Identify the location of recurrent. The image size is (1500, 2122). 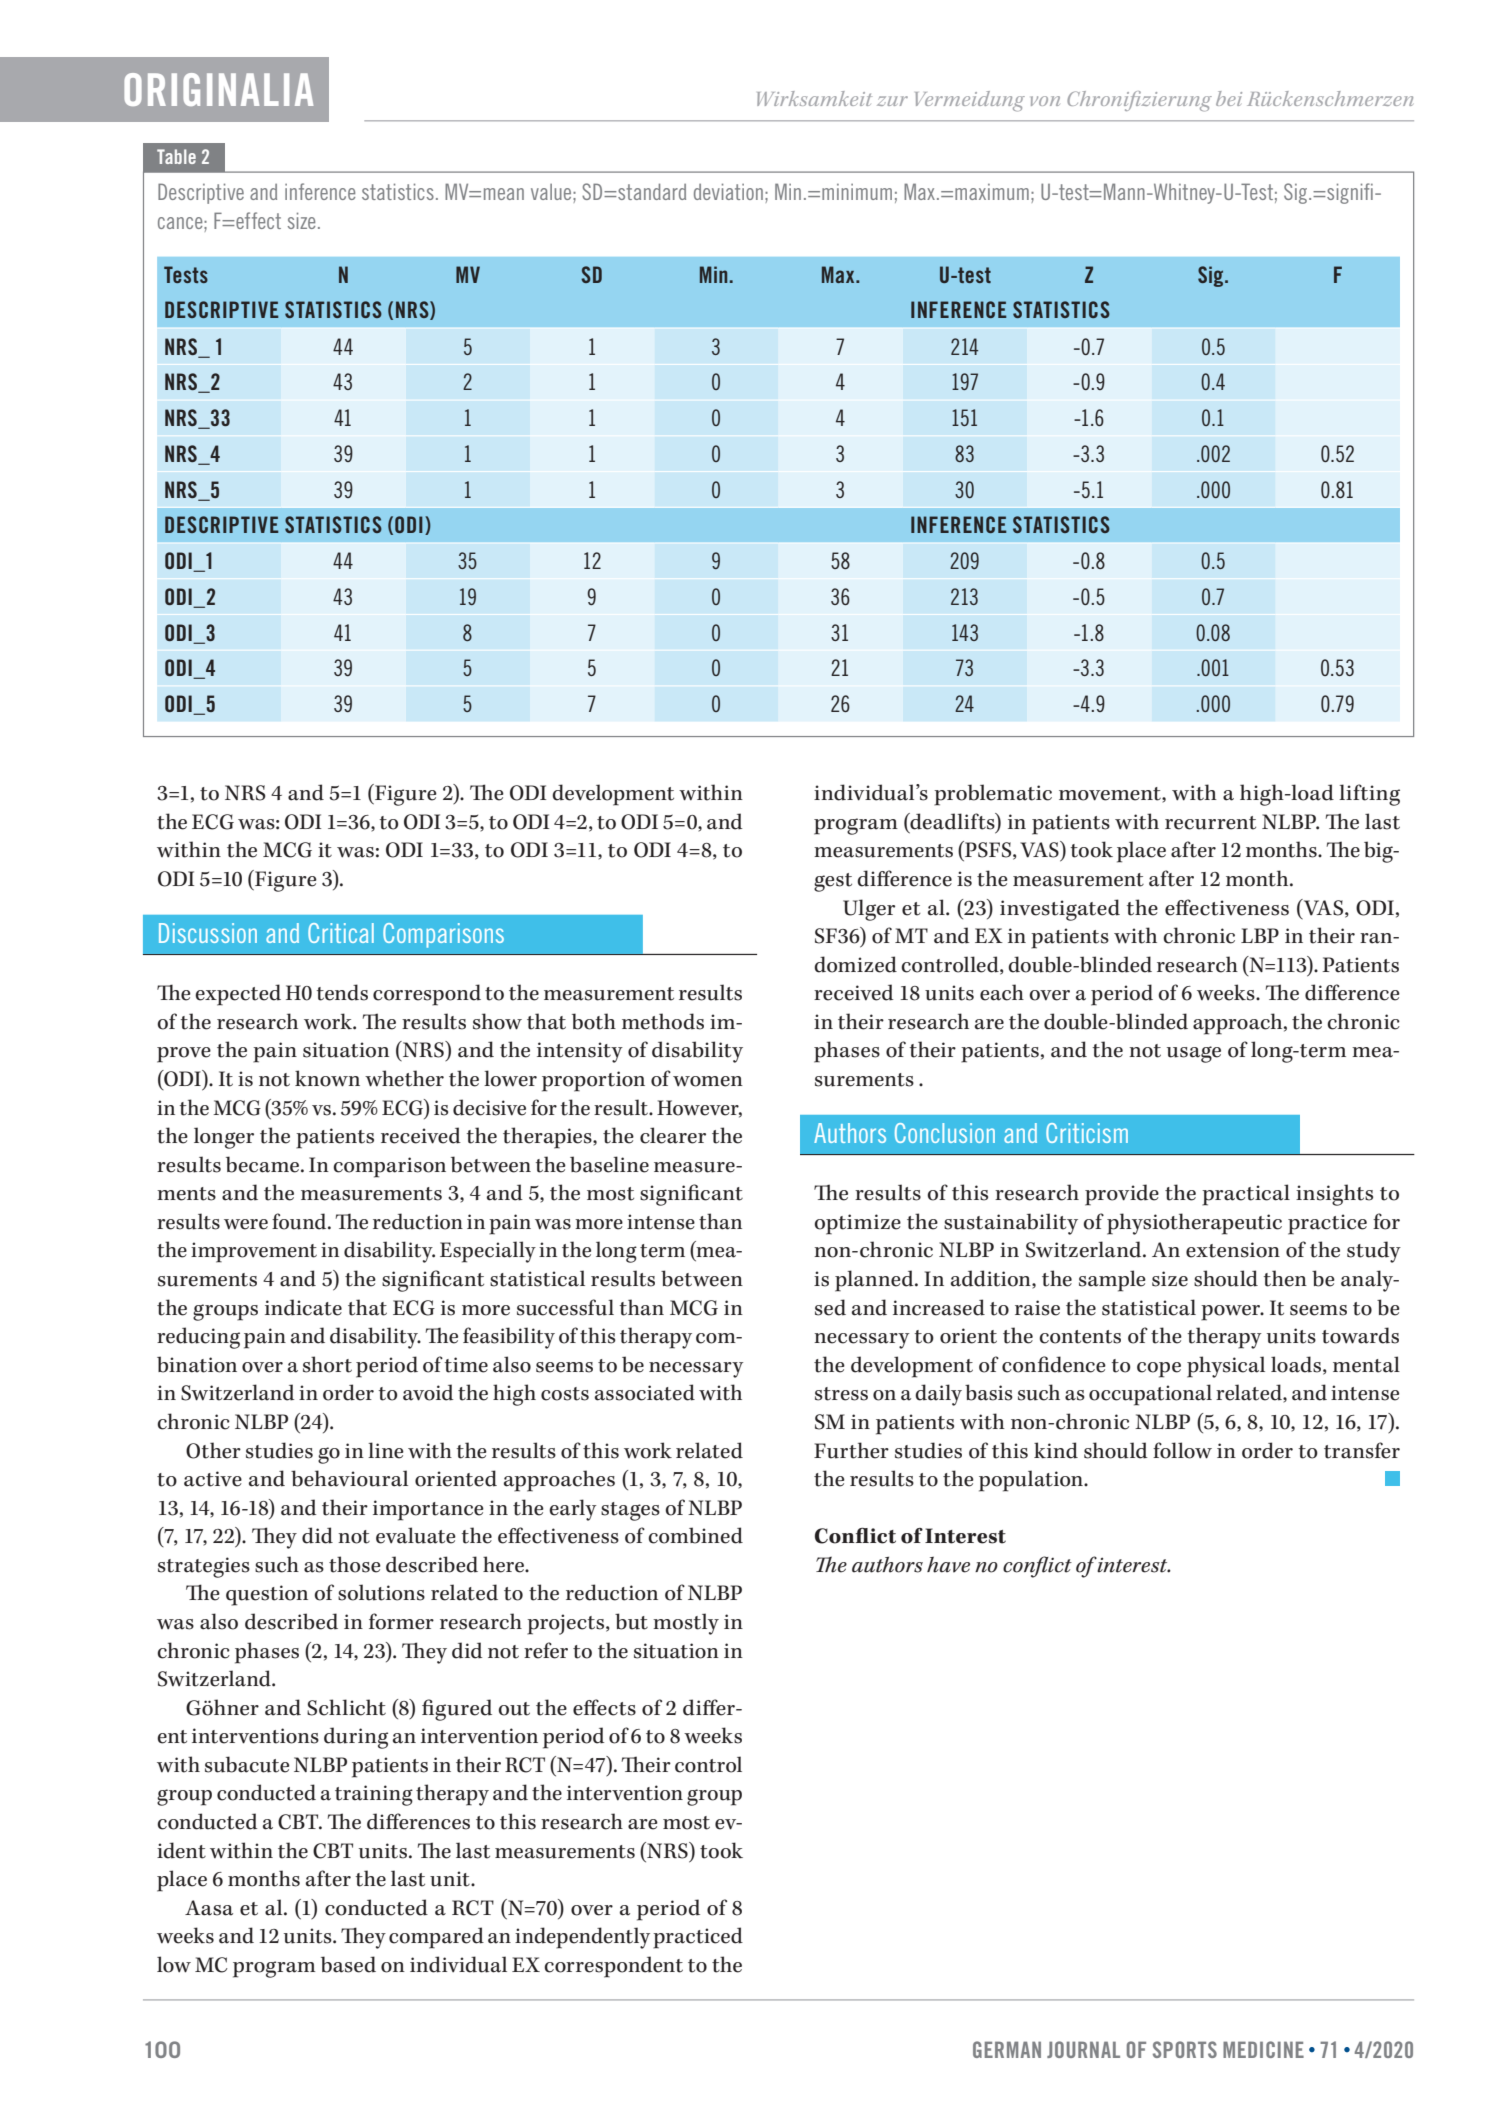
(1210, 823).
